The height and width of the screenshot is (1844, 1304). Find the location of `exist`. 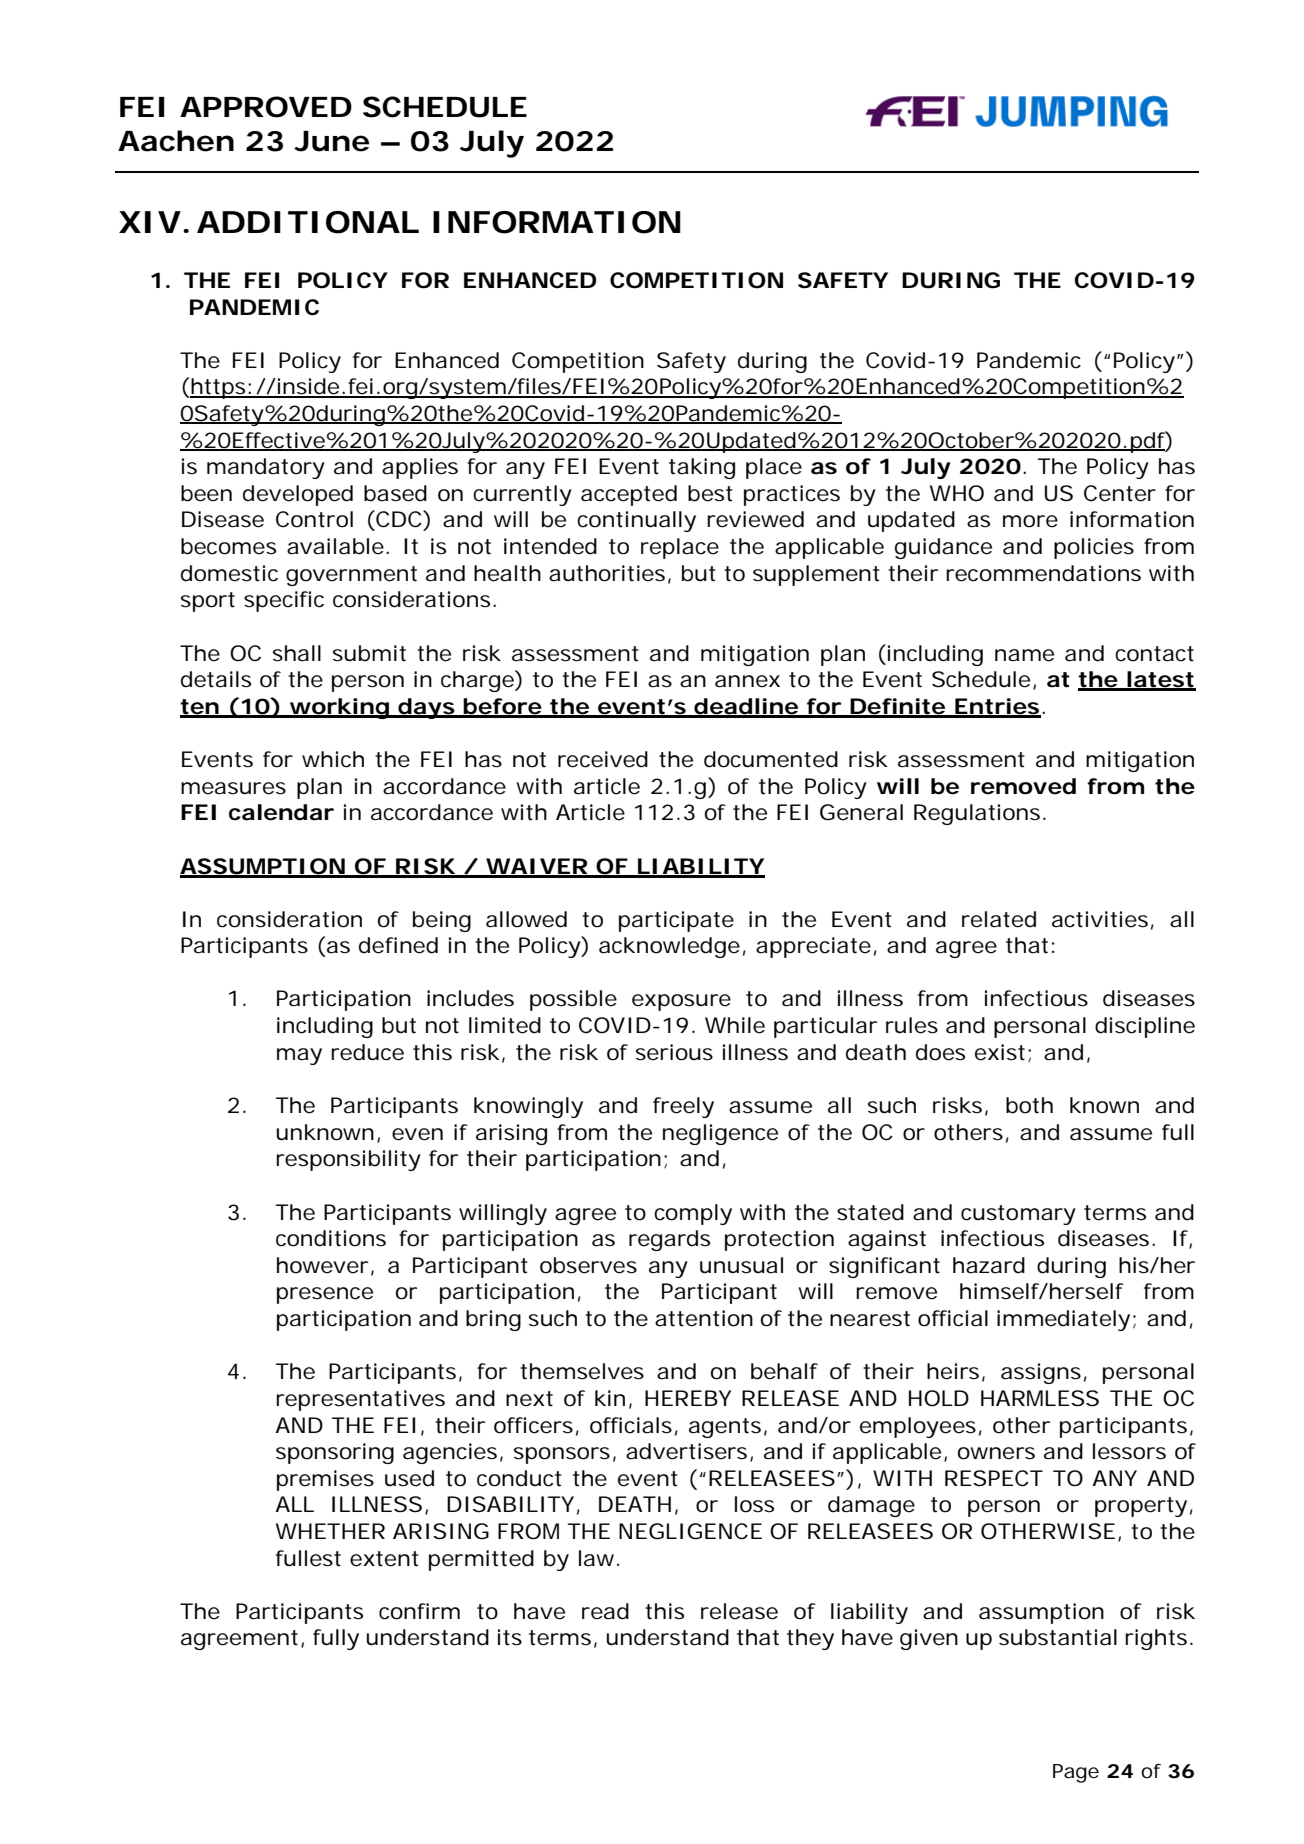

exist is located at coordinates (1000, 1052).
